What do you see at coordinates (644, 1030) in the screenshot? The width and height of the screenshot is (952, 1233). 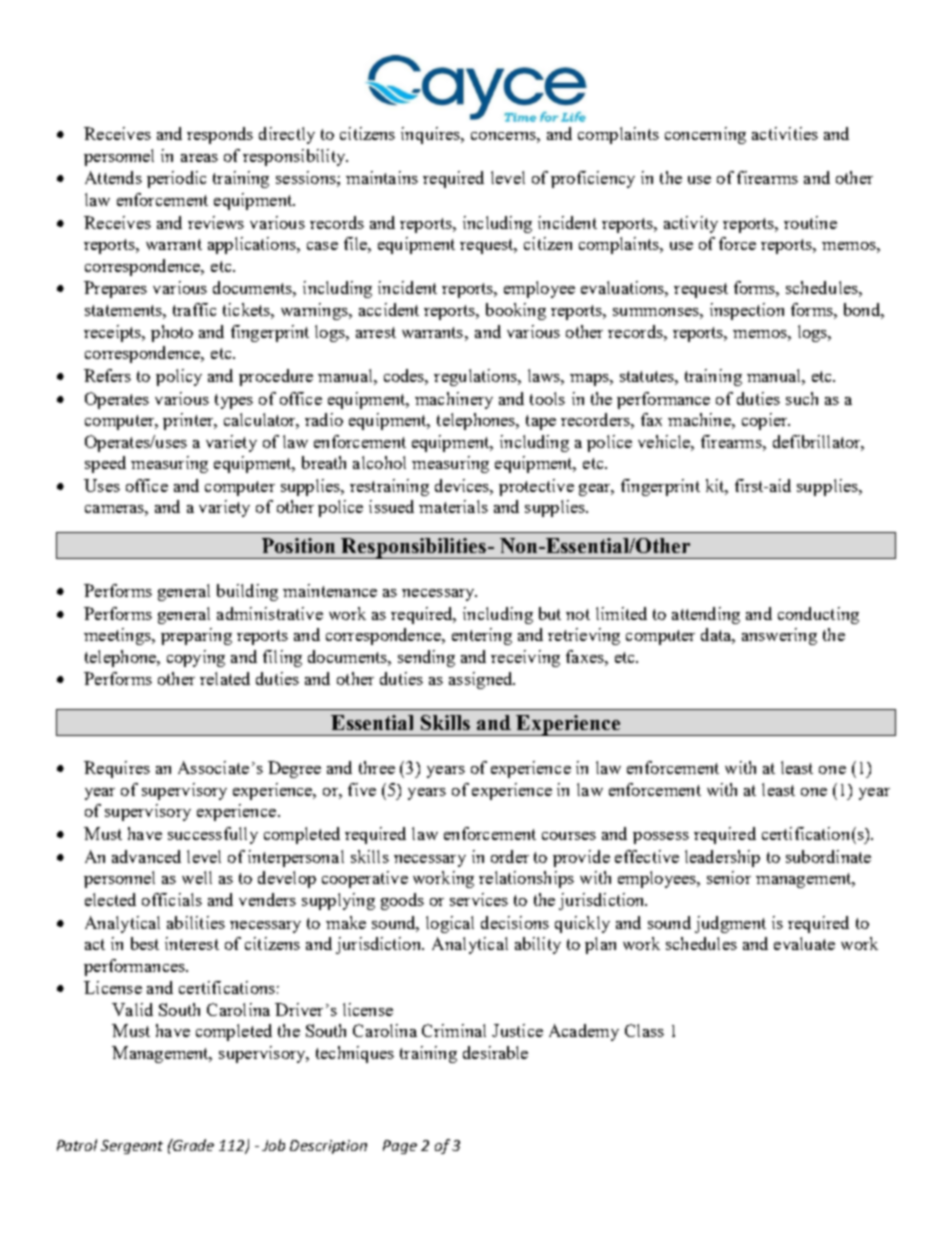 I see `Class` at bounding box center [644, 1030].
